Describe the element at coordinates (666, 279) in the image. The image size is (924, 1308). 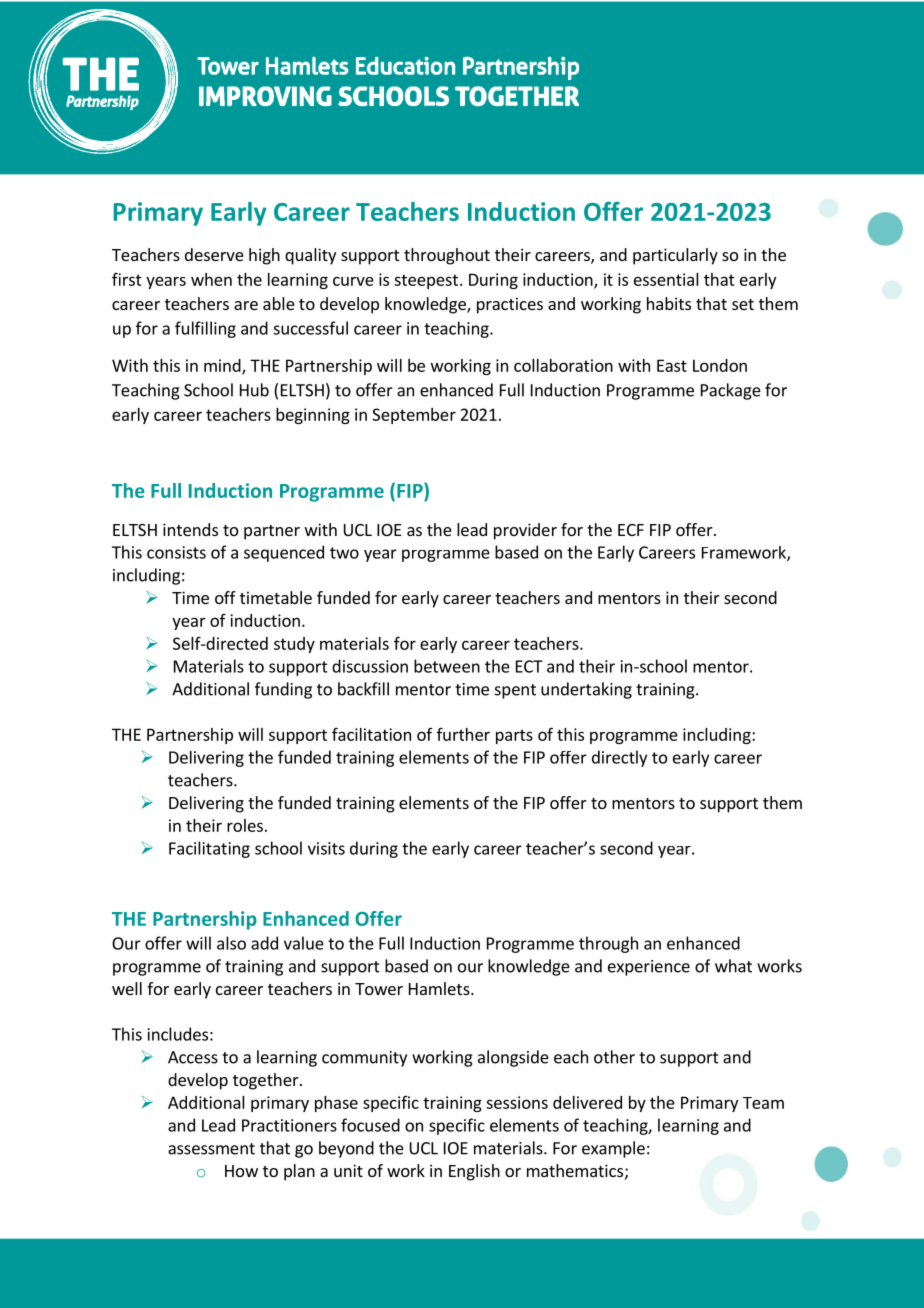
I see `essential` at that location.
